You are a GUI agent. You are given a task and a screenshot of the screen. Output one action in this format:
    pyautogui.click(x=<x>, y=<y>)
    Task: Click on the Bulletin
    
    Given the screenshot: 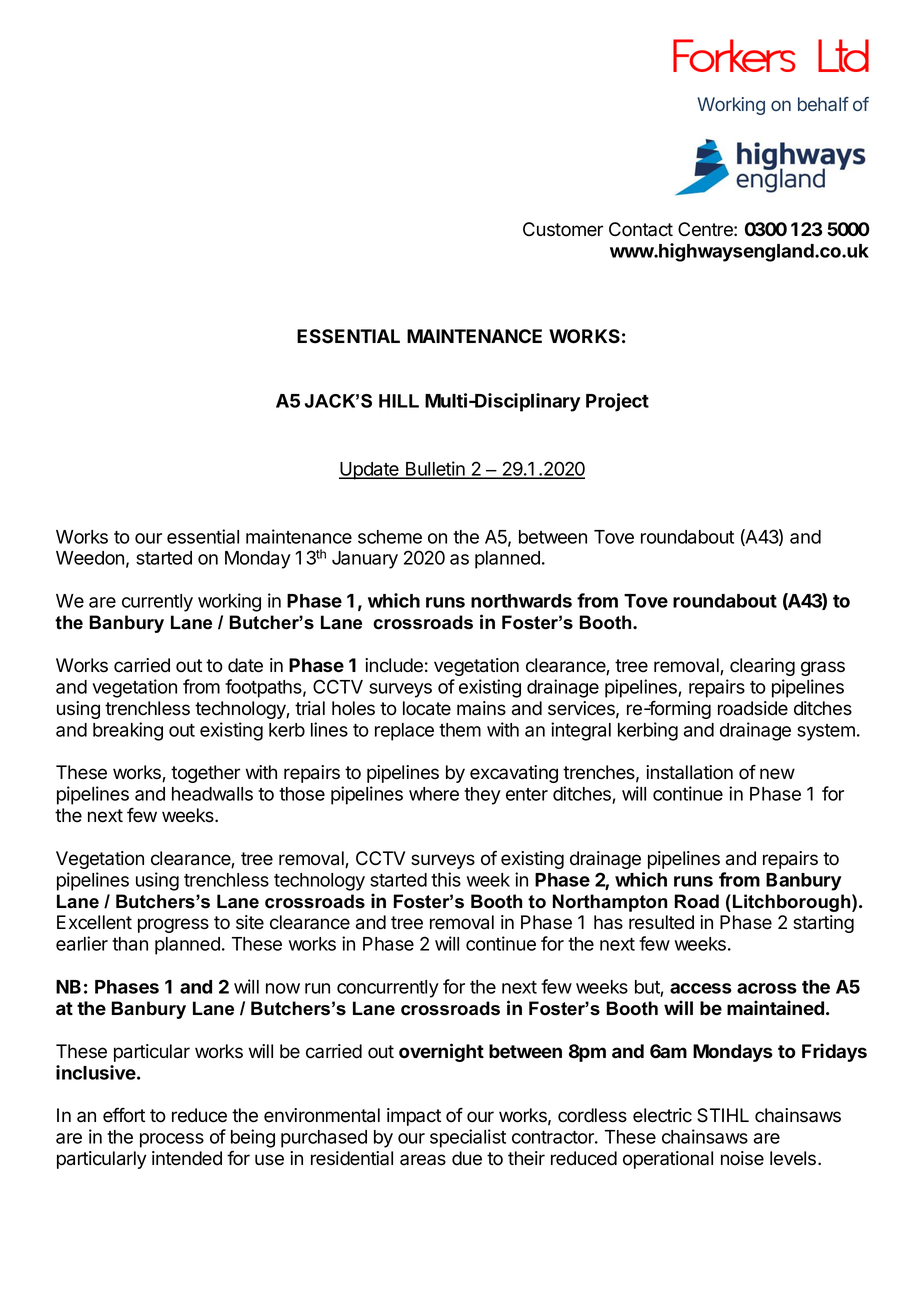 What is the action you would take?
    pyautogui.click(x=435, y=469)
